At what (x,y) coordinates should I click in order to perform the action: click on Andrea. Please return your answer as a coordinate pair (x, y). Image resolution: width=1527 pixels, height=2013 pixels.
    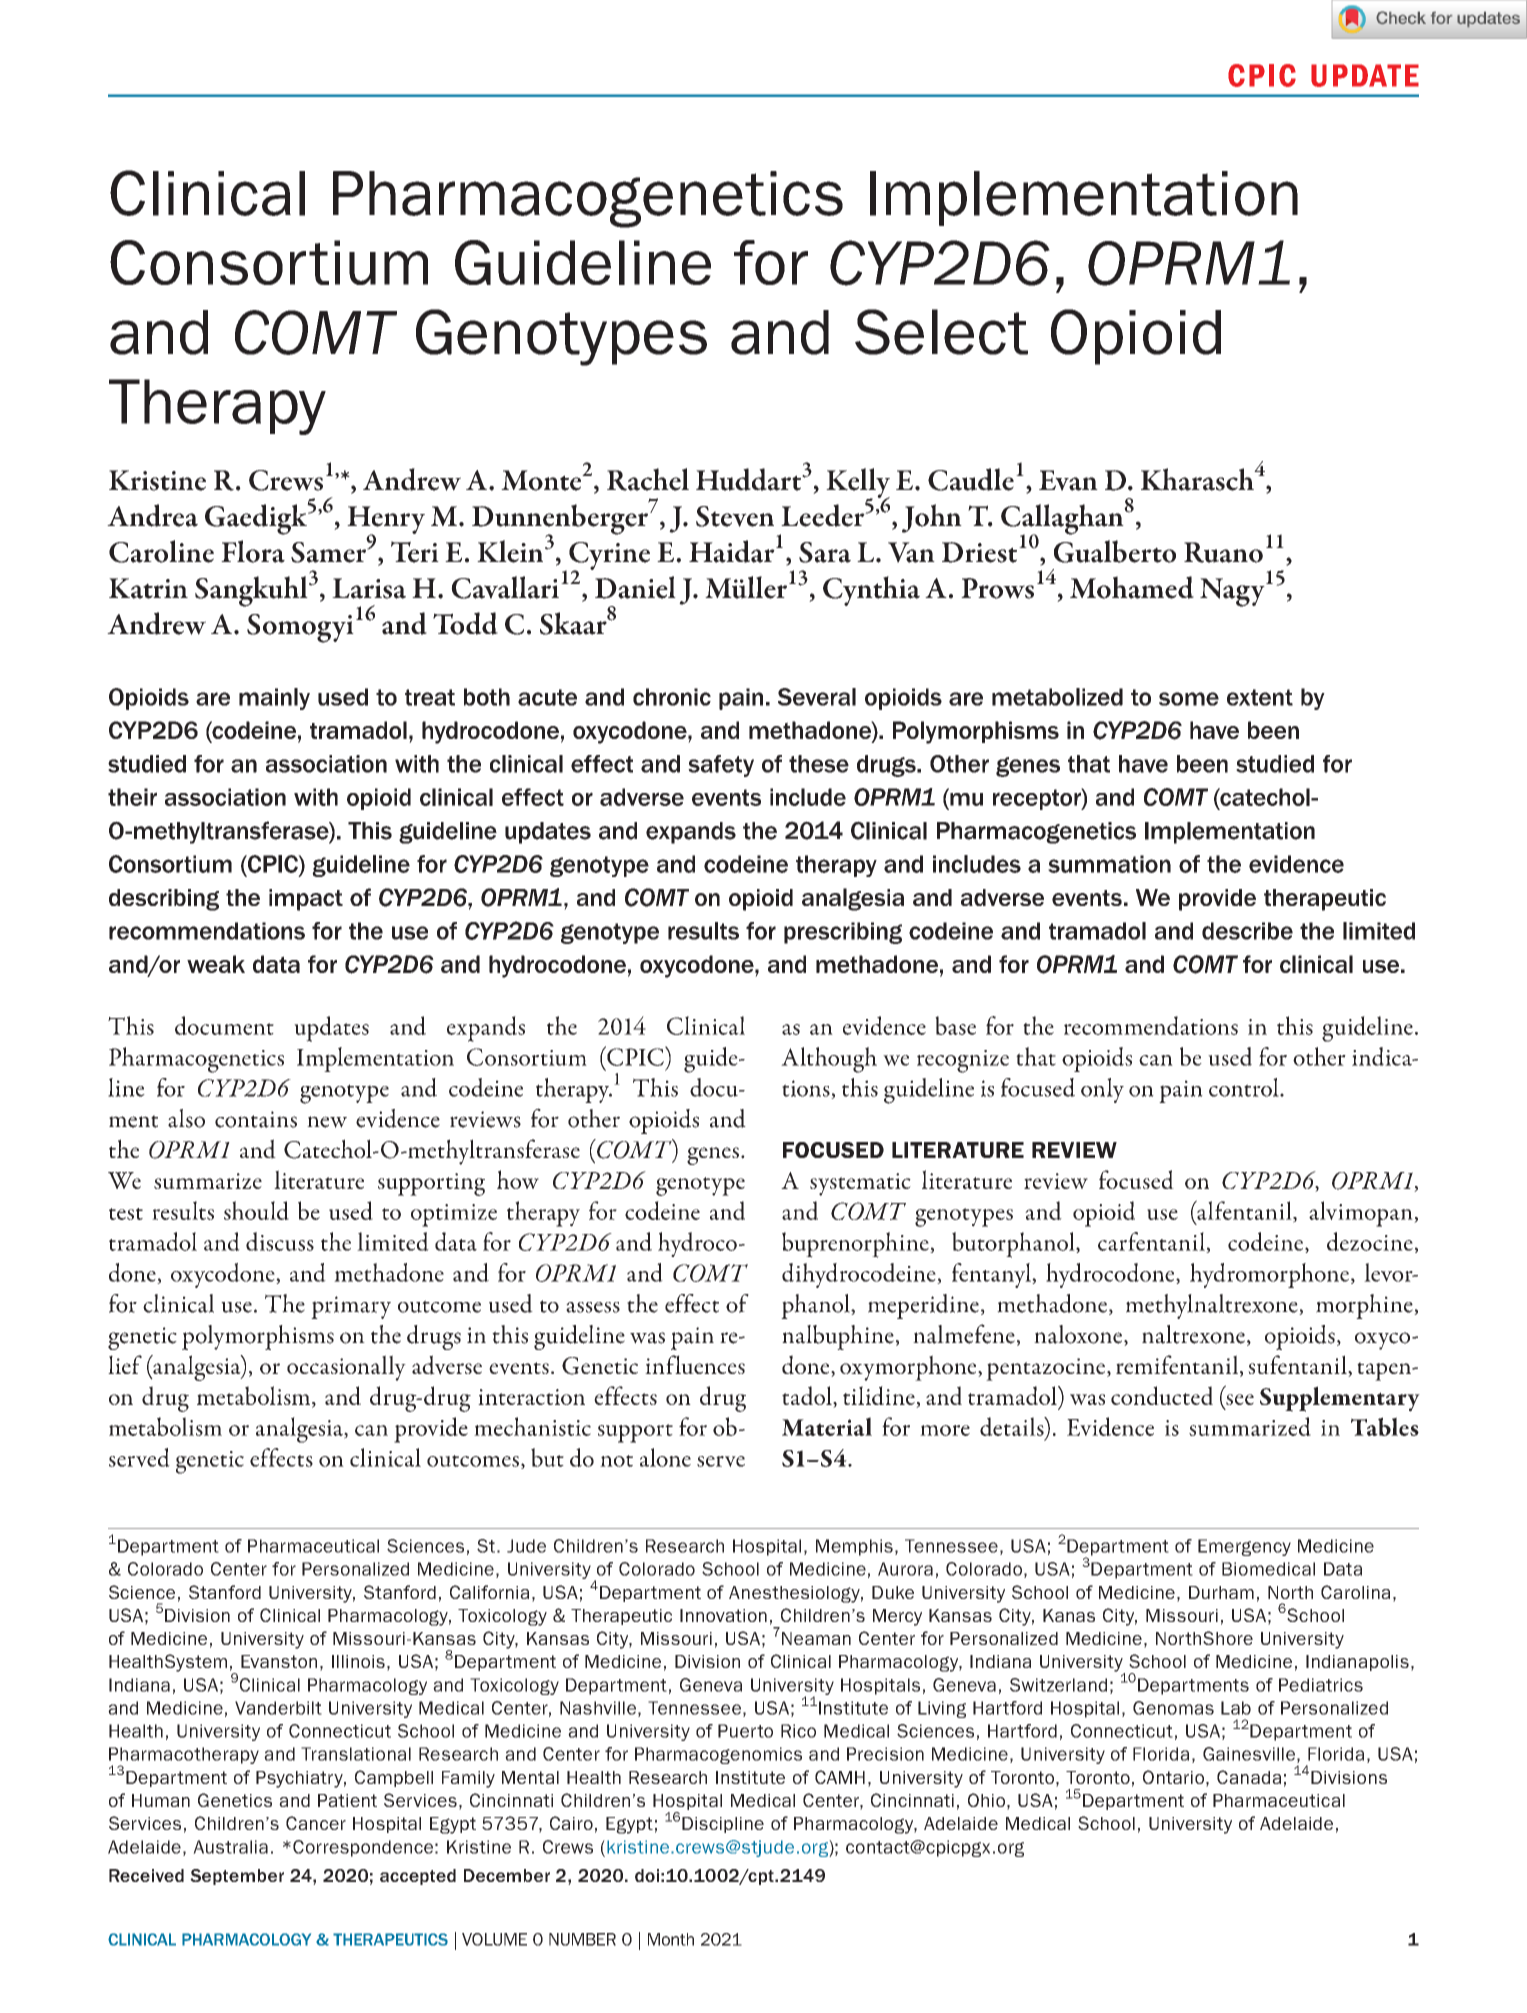
    Looking at the image, I should click on (152, 515).
